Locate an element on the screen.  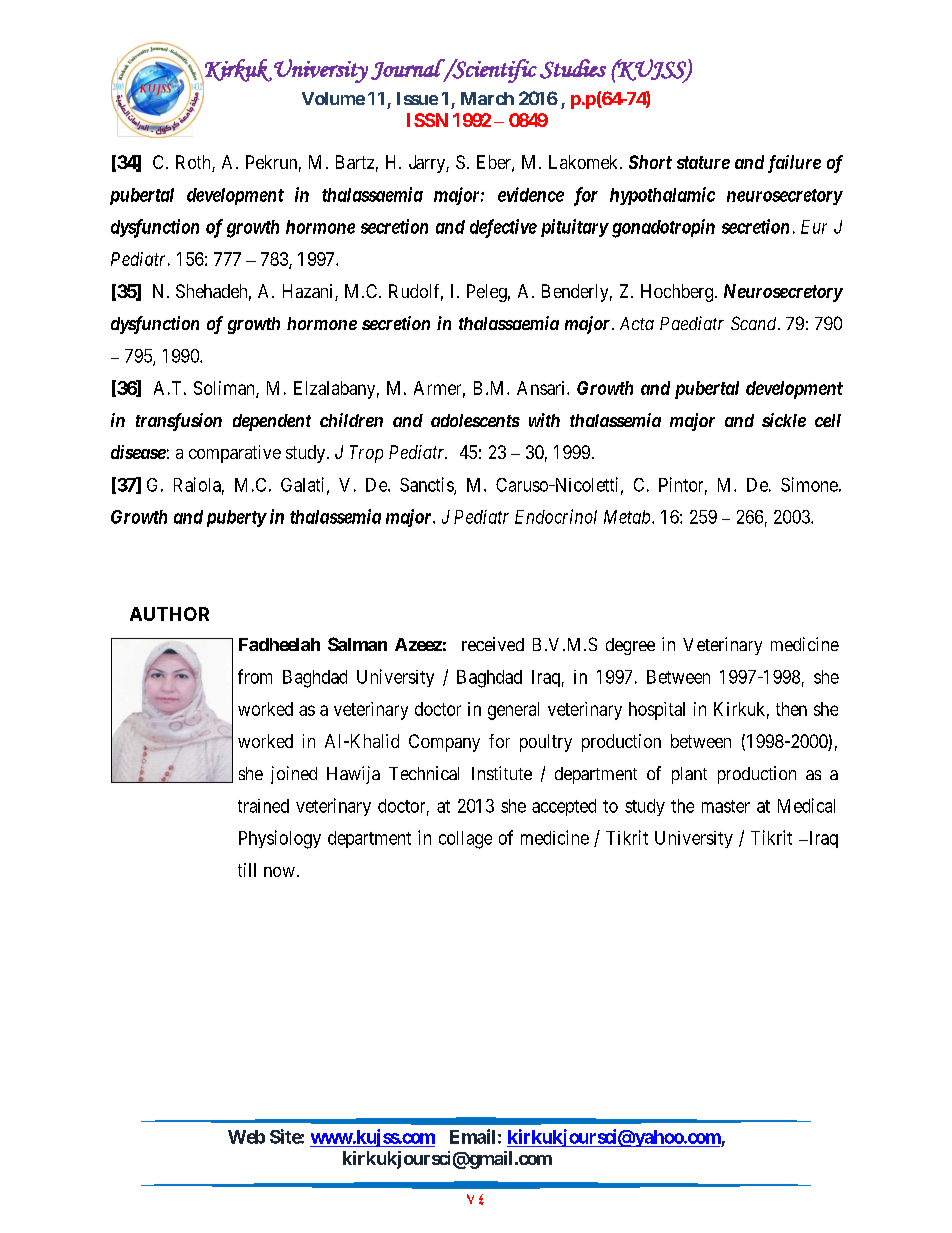
AUTHOR is located at coordinates (169, 614).
